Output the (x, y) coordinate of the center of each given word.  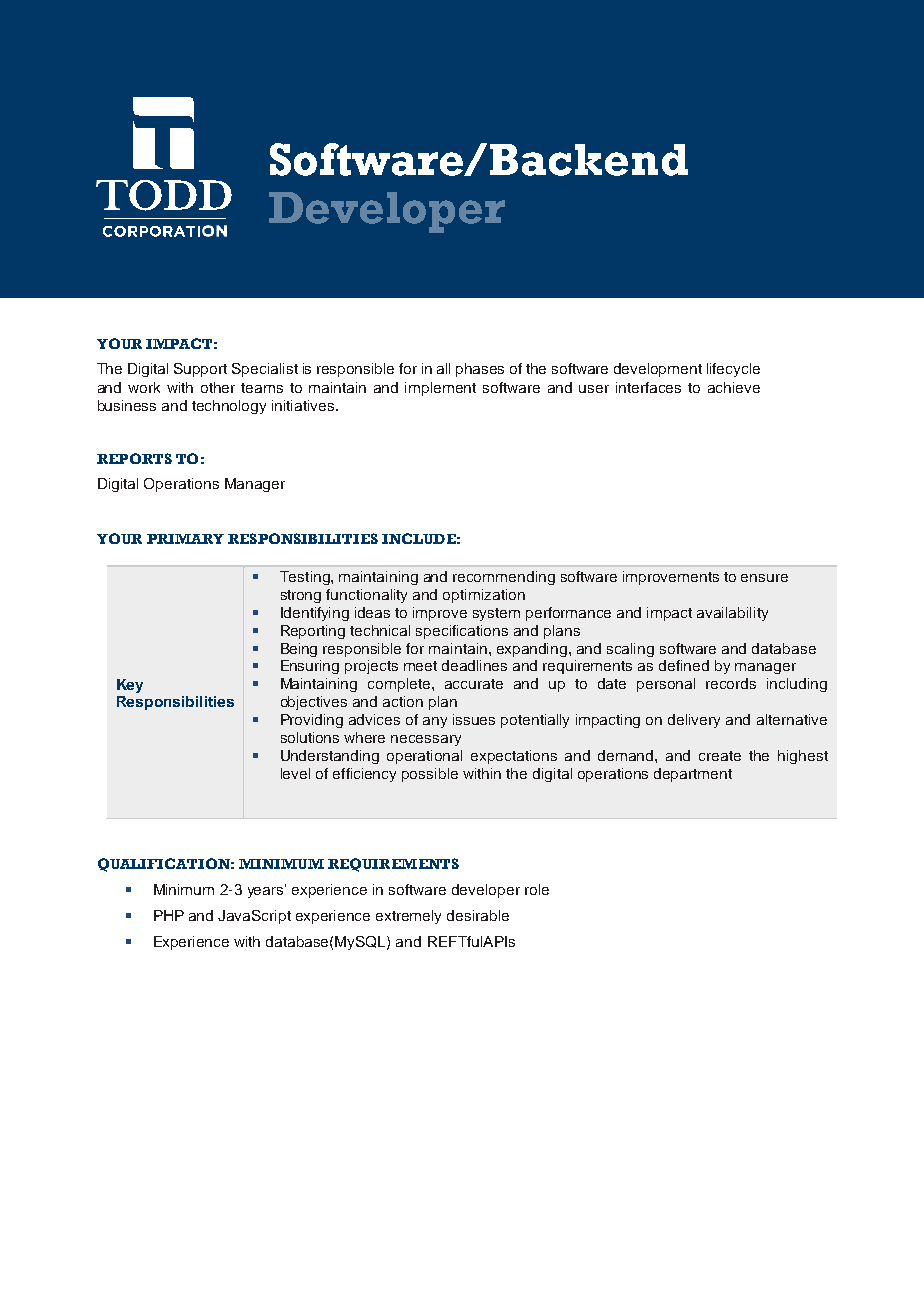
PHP (169, 915)
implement (440, 389)
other (218, 387)
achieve (734, 387)
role (537, 889)
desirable (478, 915)
